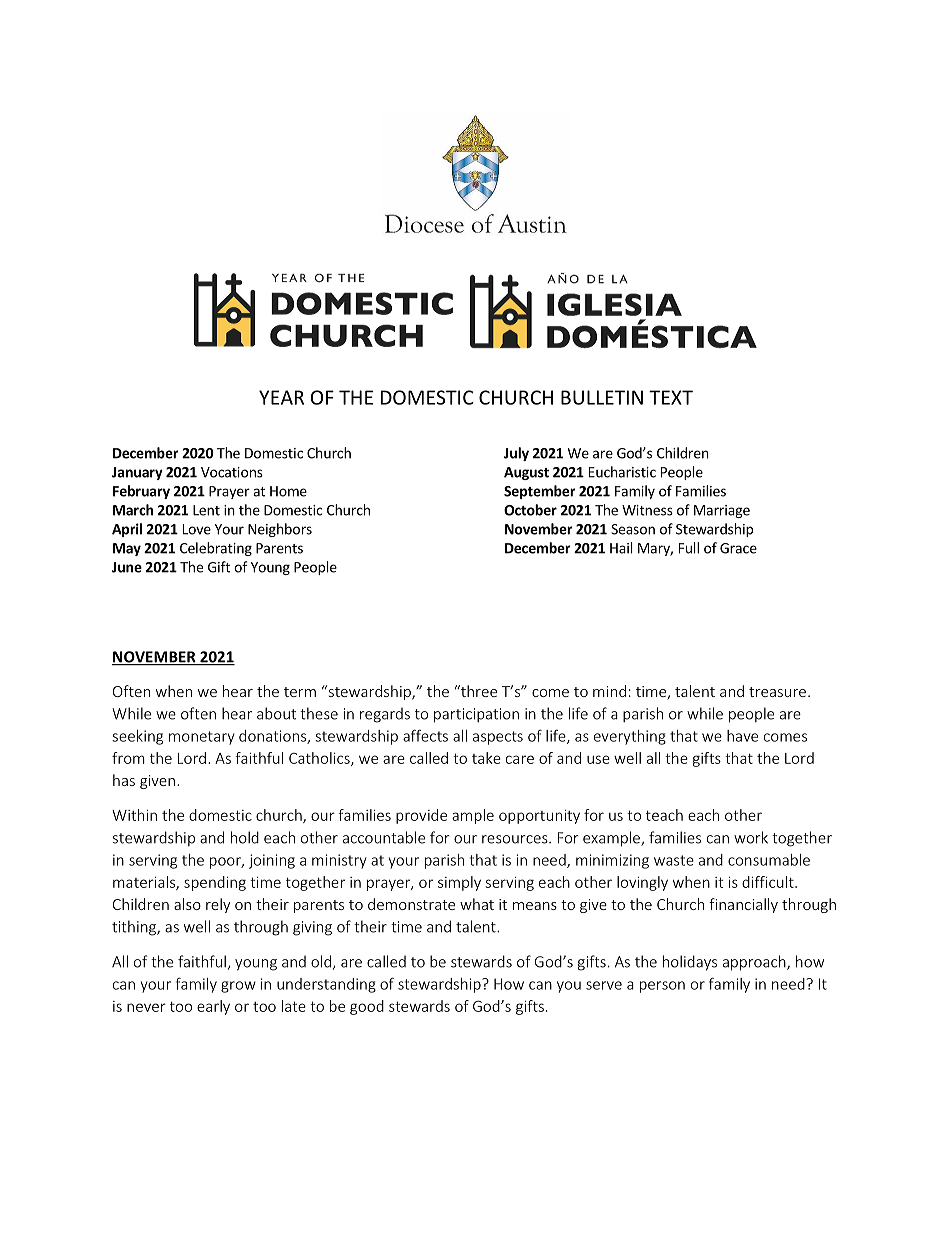 The image size is (952, 1233). I want to click on monetary, so click(202, 738).
